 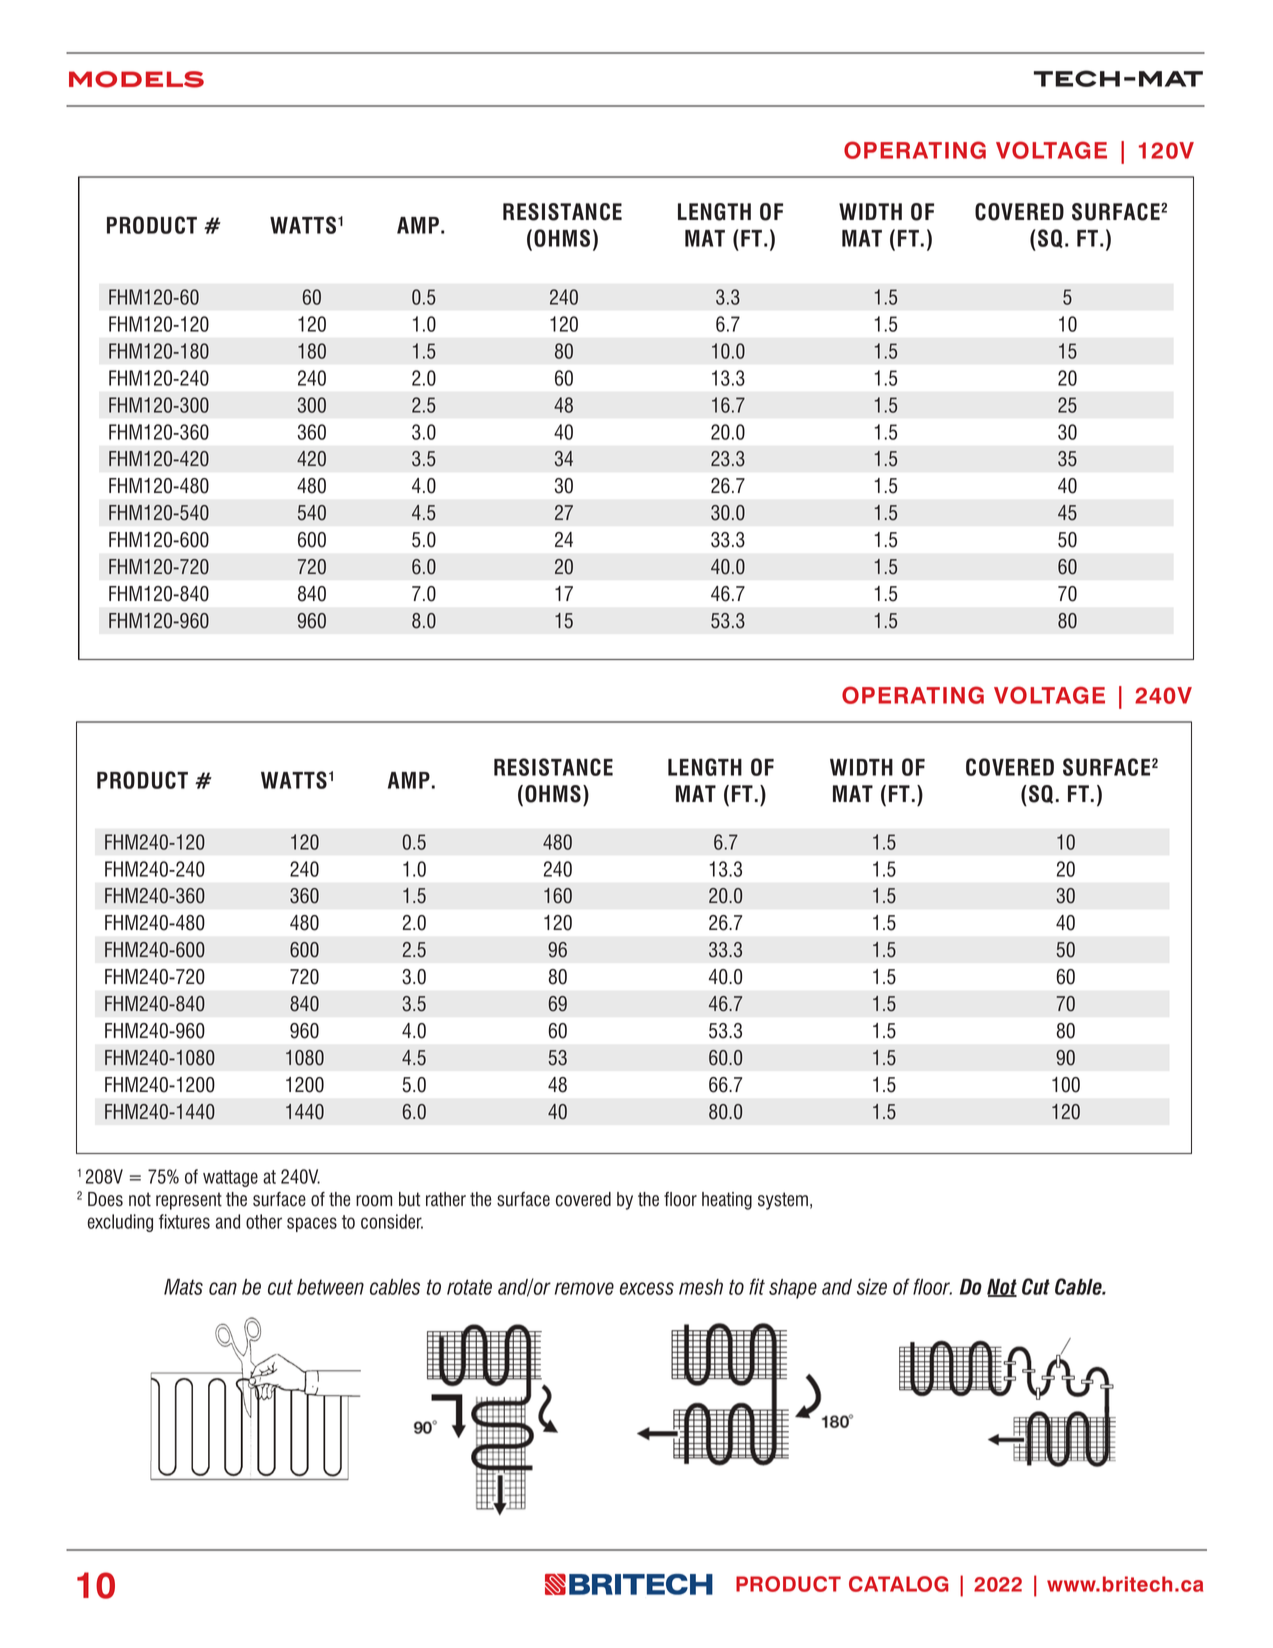 What do you see at coordinates (189, 1201) in the image?
I see `represent` at bounding box center [189, 1201].
